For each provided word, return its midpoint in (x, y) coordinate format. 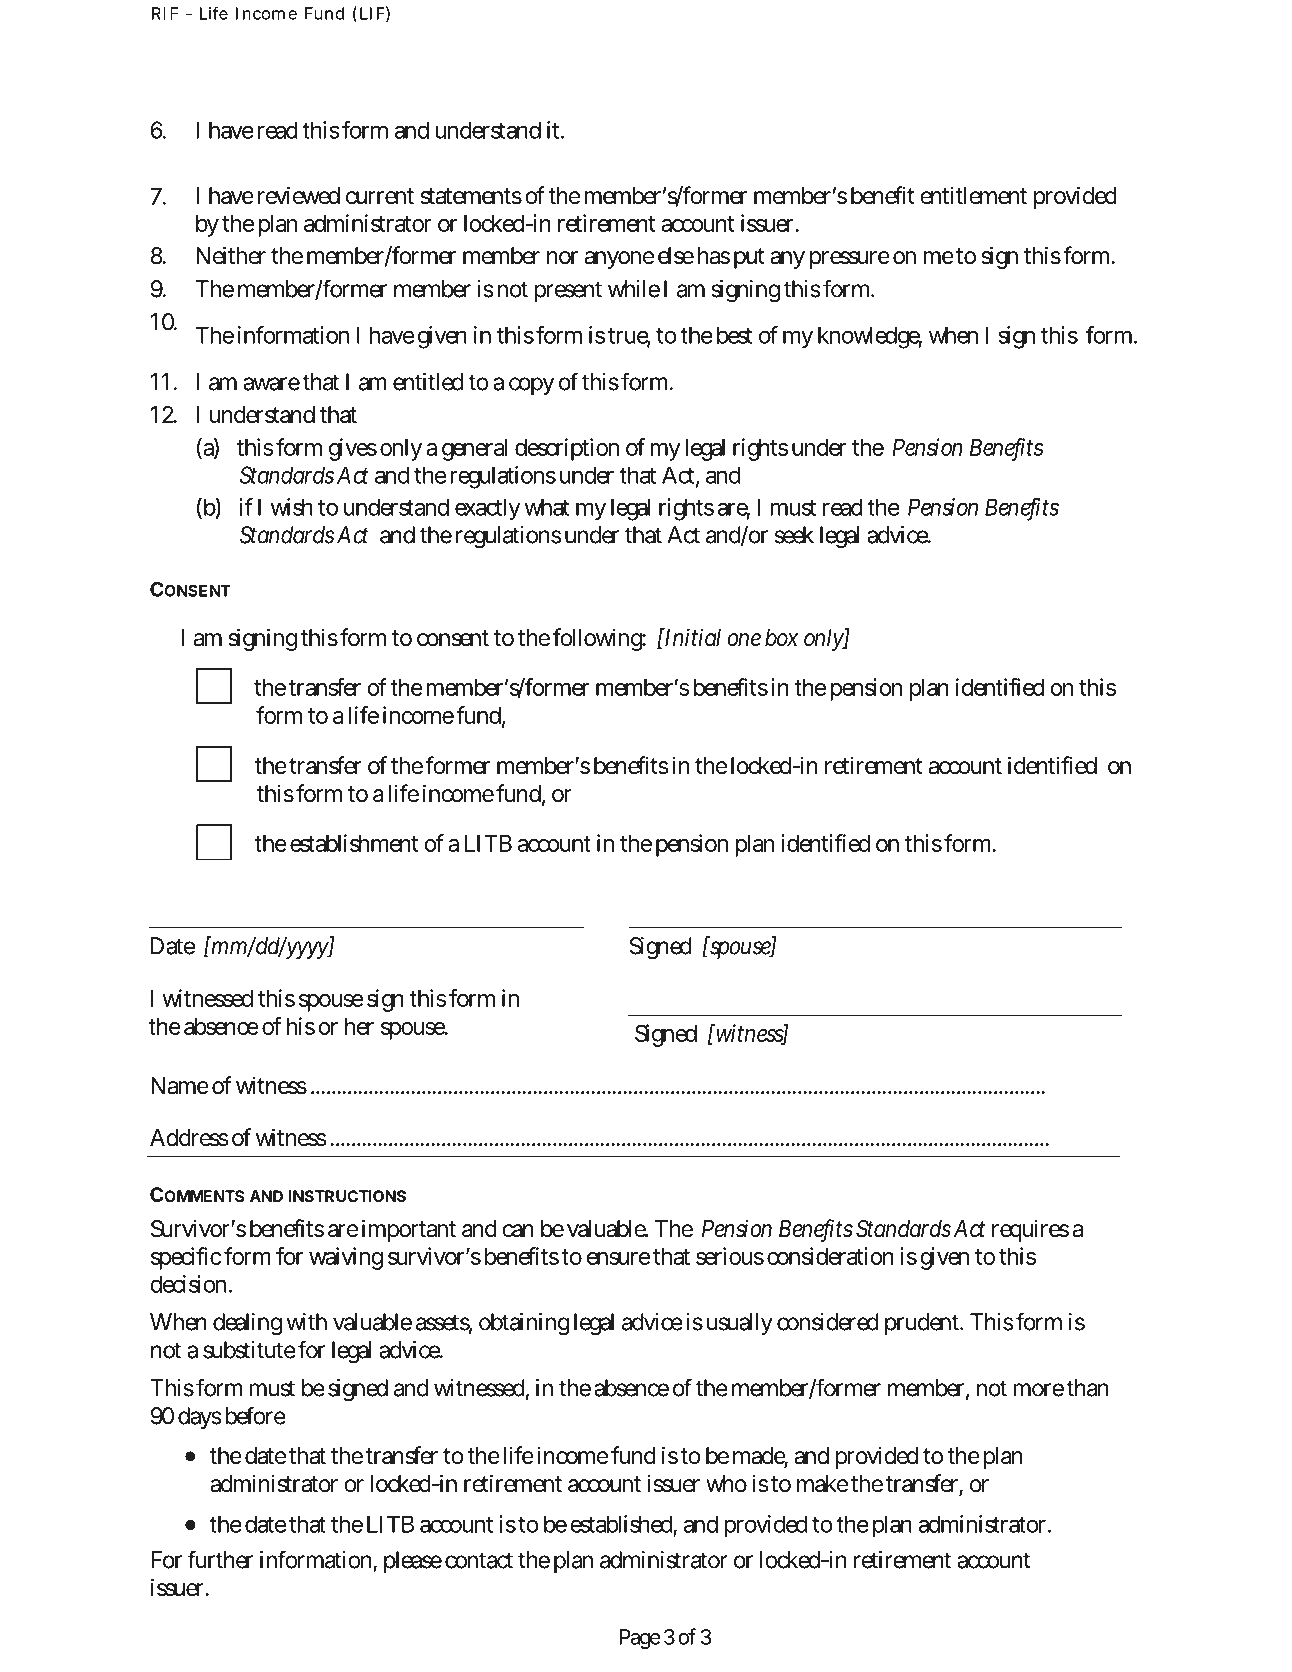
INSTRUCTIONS (347, 1196)
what (546, 507)
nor (562, 257)
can (518, 1231)
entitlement (973, 195)
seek (794, 535)
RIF (165, 13)
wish (291, 507)
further (220, 1559)
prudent (922, 1324)
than (1087, 1388)
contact (479, 1560)
